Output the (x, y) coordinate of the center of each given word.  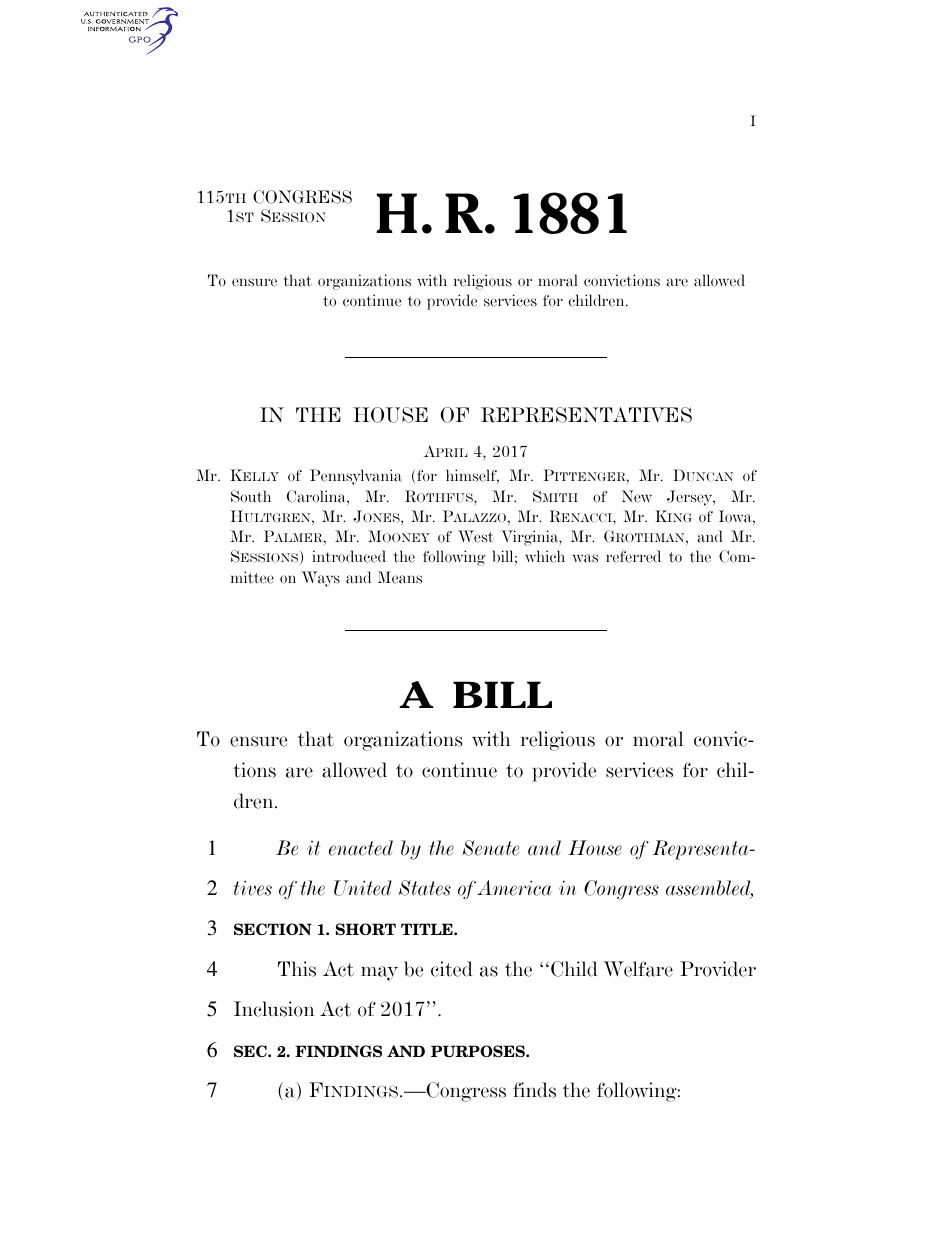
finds (534, 1090)
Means (400, 577)
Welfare (638, 969)
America (514, 888)
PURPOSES (479, 1051)
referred (633, 556)
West (476, 536)
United (363, 888)
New (637, 496)
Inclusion (274, 1009)
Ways (321, 579)
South (251, 496)
